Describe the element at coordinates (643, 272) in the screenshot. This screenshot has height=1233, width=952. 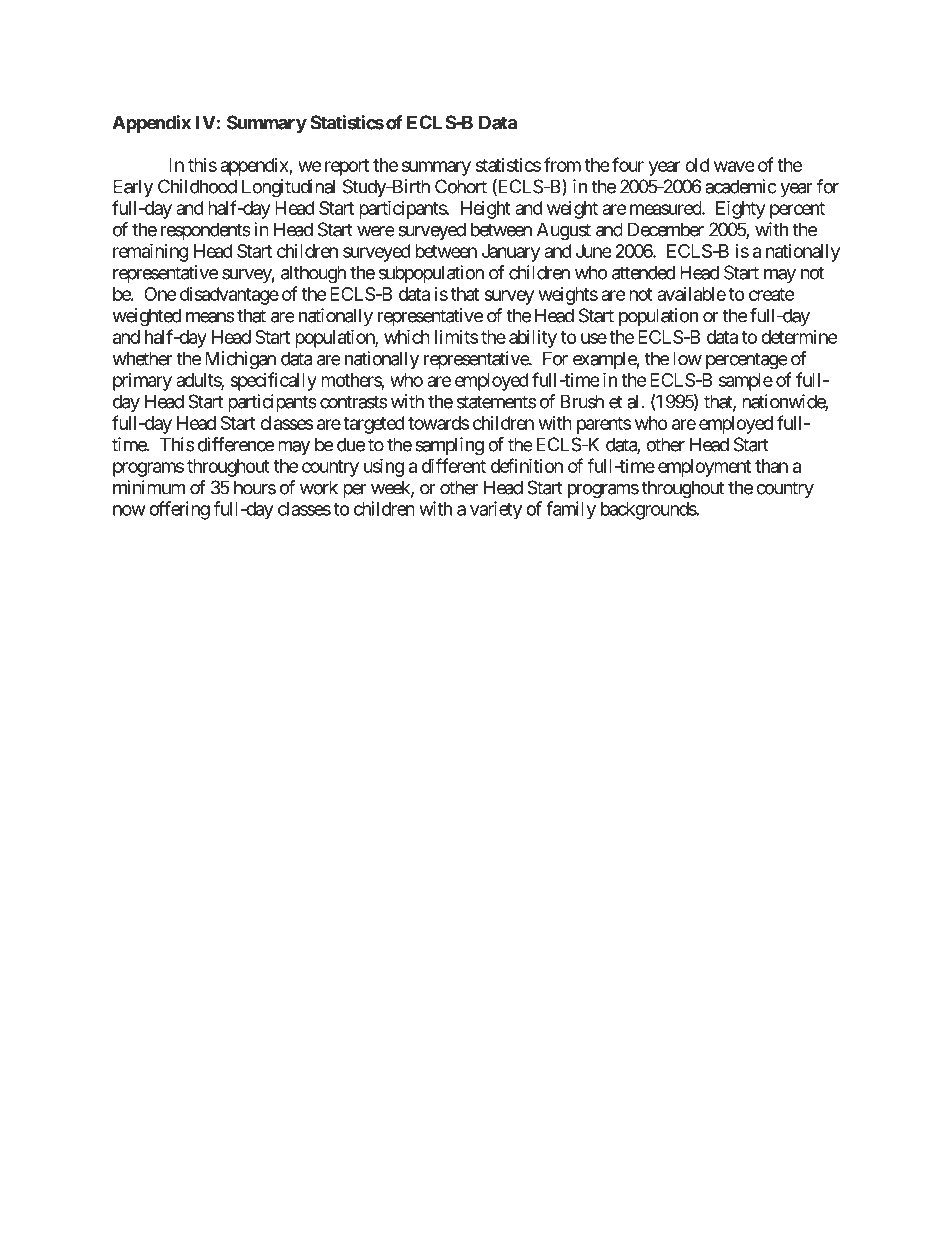
I see `attended` at that location.
